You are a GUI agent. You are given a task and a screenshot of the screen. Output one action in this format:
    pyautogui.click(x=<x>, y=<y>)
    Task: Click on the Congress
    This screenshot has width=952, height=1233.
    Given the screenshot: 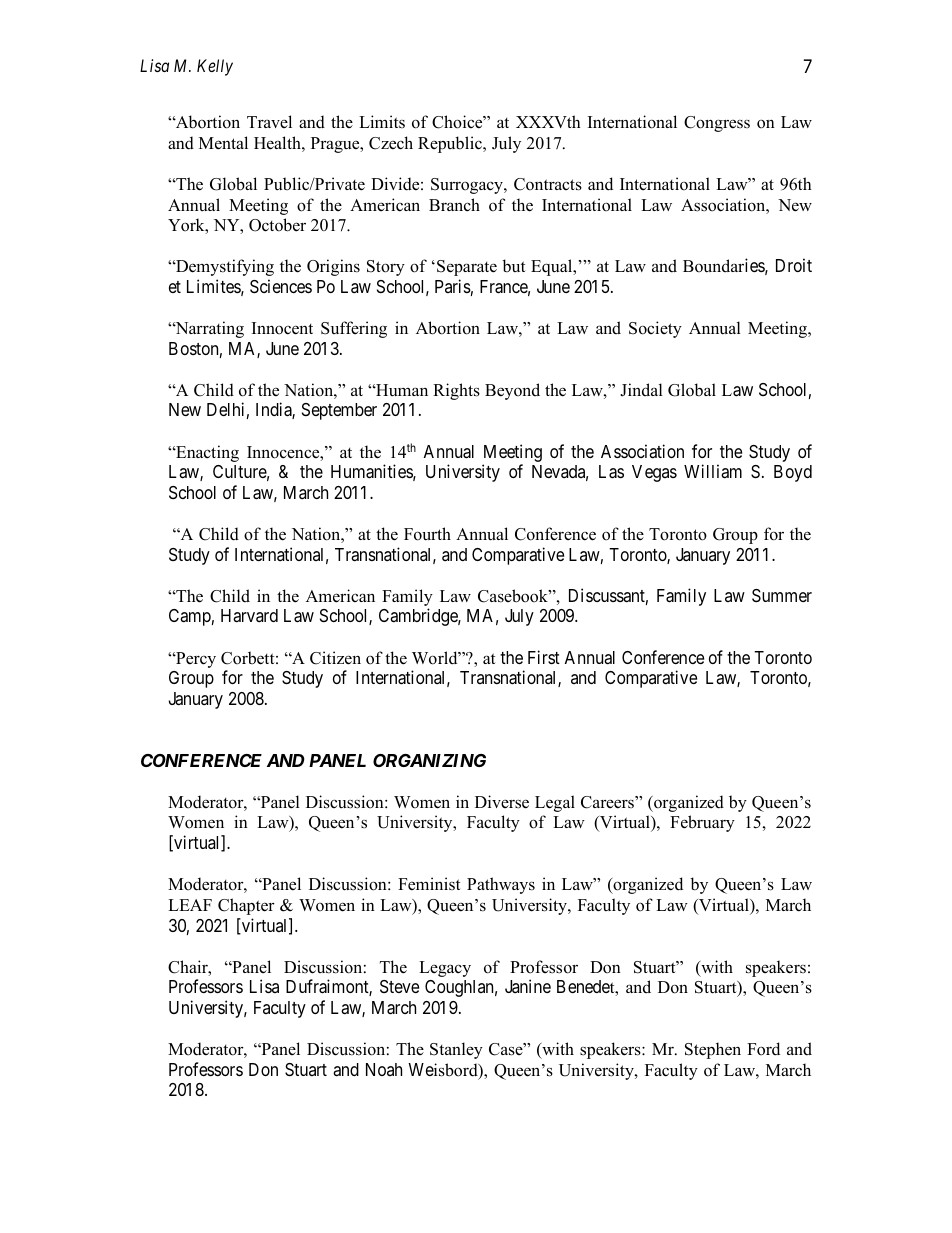 What is the action you would take?
    pyautogui.click(x=717, y=124)
